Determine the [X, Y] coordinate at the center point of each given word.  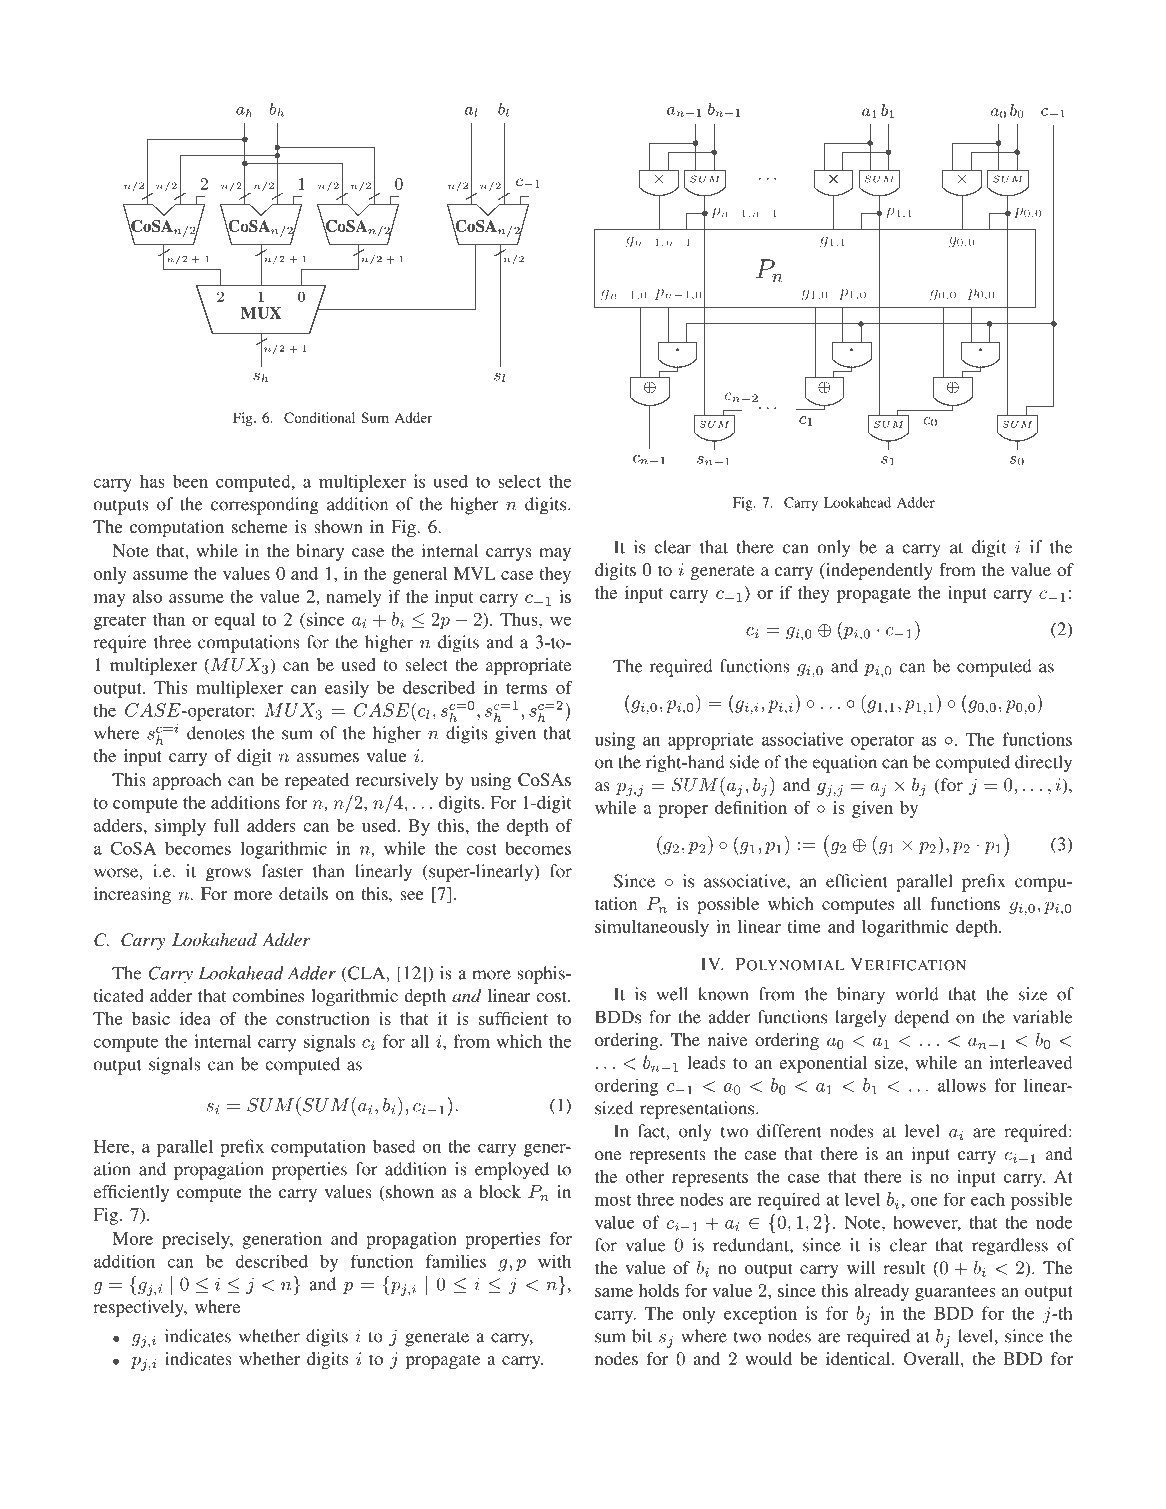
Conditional [319, 417]
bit [642, 1336]
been [190, 481]
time [803, 926]
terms [526, 688]
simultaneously [652, 928]
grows [228, 875]
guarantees [955, 1293]
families [456, 1261]
